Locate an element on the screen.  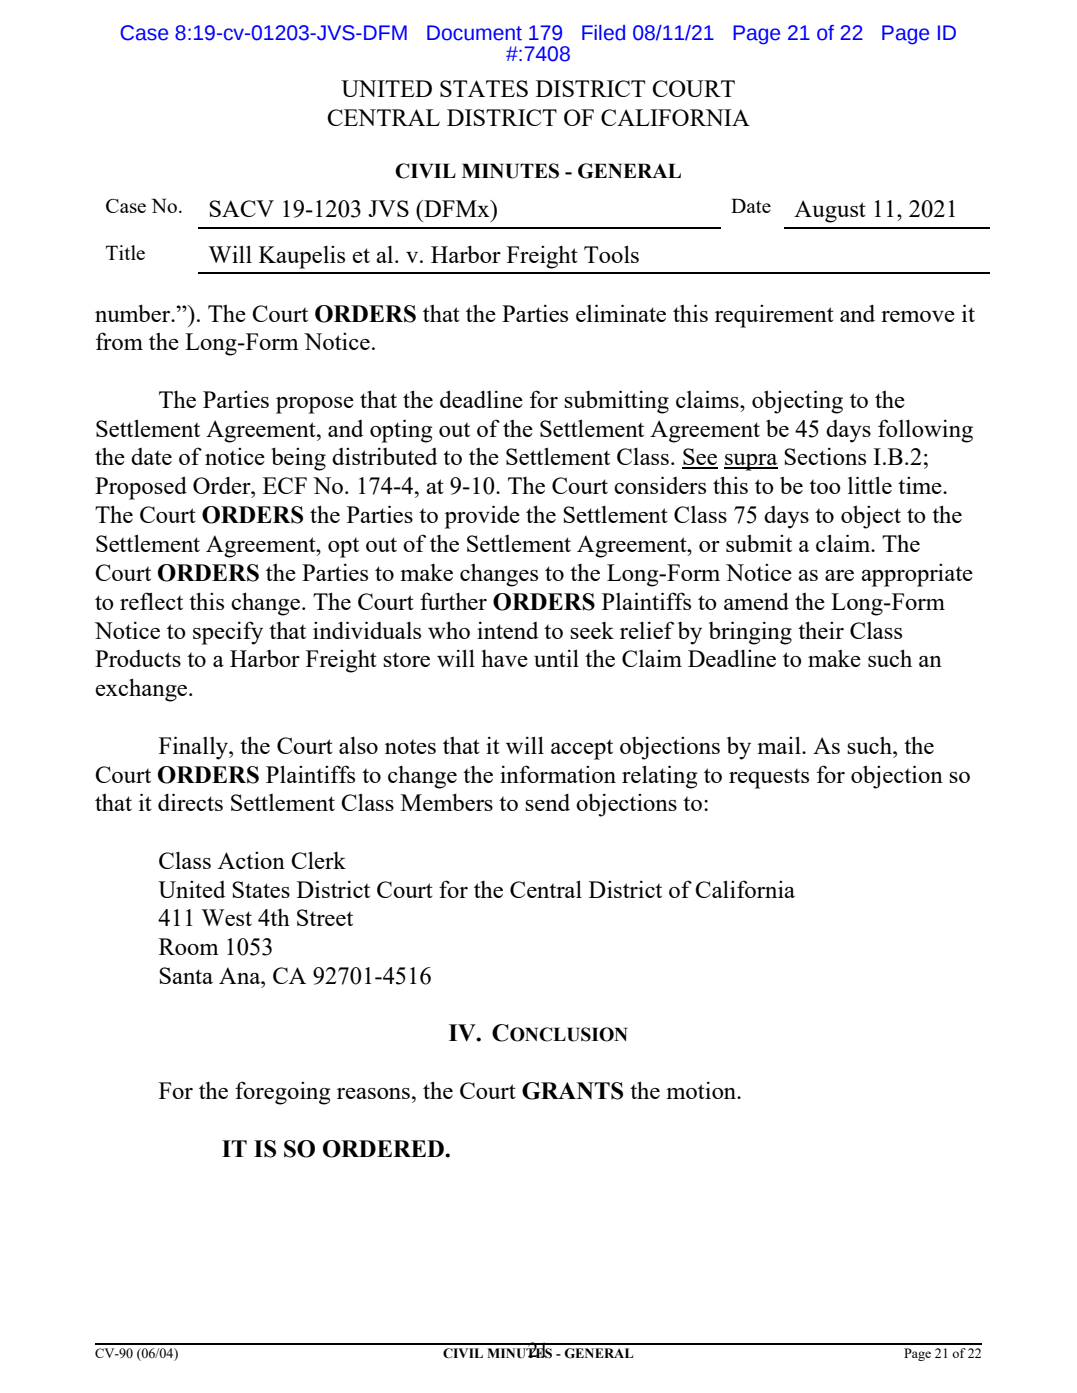
August is located at coordinates (830, 211).
